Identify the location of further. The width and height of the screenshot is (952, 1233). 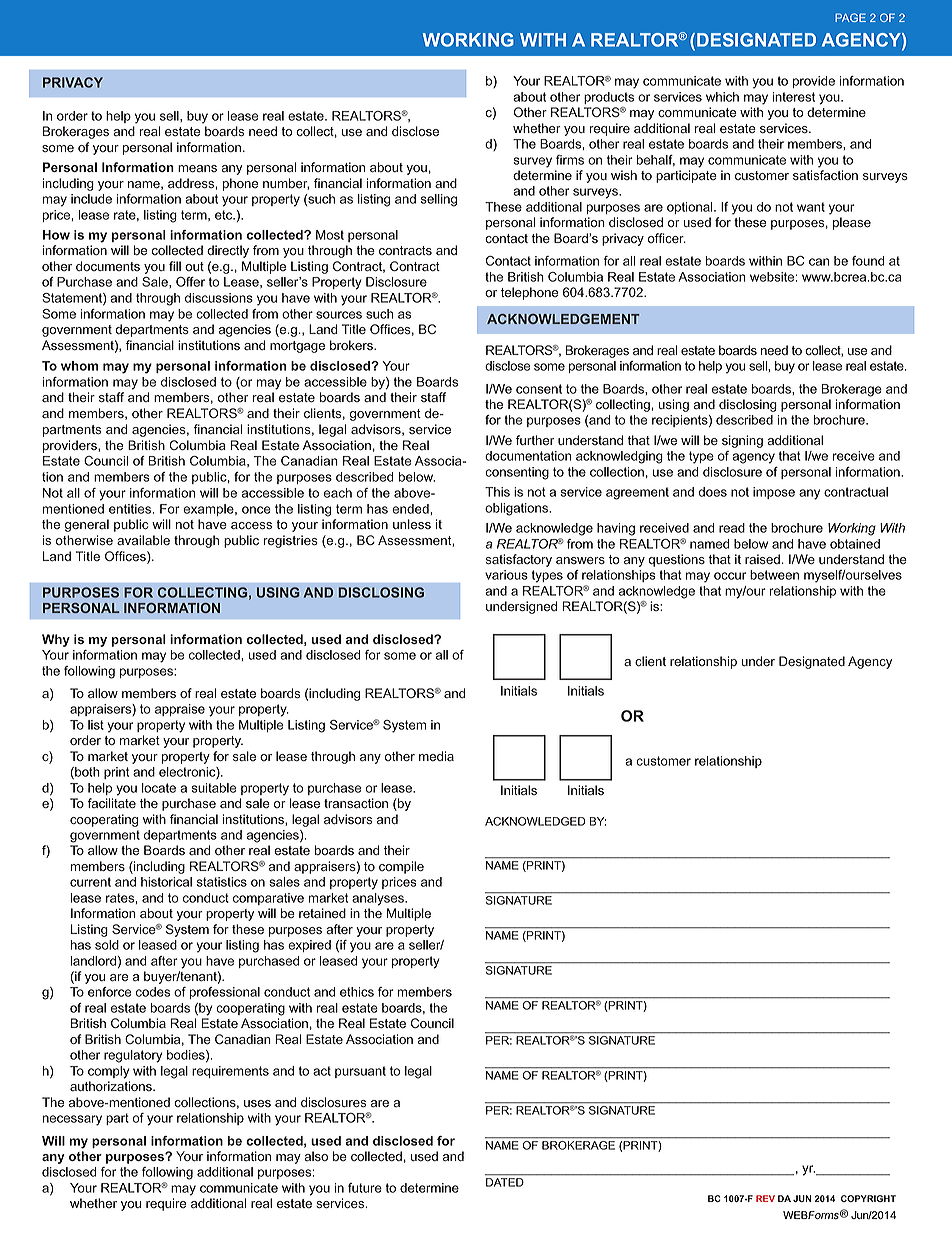
(535, 440).
